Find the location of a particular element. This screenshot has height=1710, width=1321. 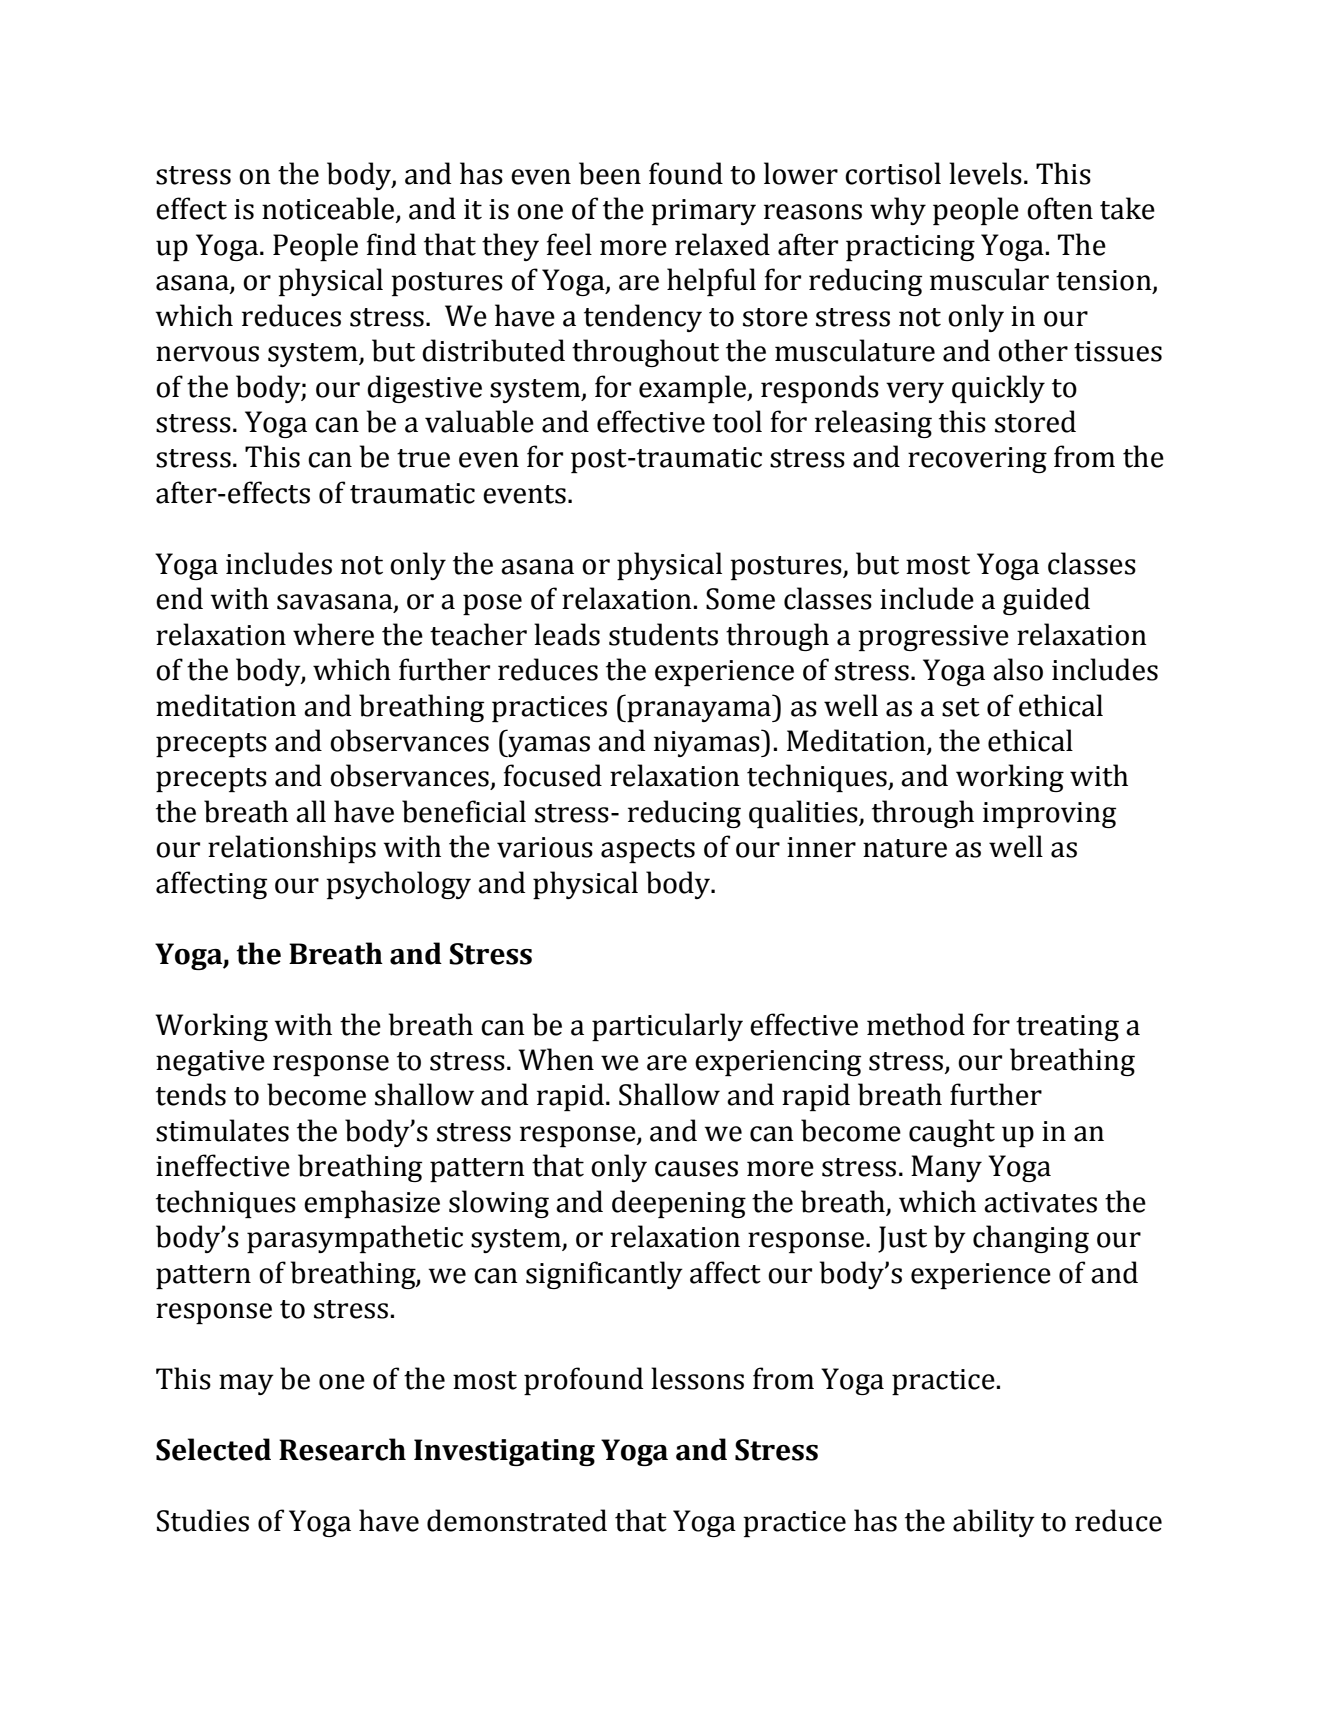

where is located at coordinates (333, 634).
